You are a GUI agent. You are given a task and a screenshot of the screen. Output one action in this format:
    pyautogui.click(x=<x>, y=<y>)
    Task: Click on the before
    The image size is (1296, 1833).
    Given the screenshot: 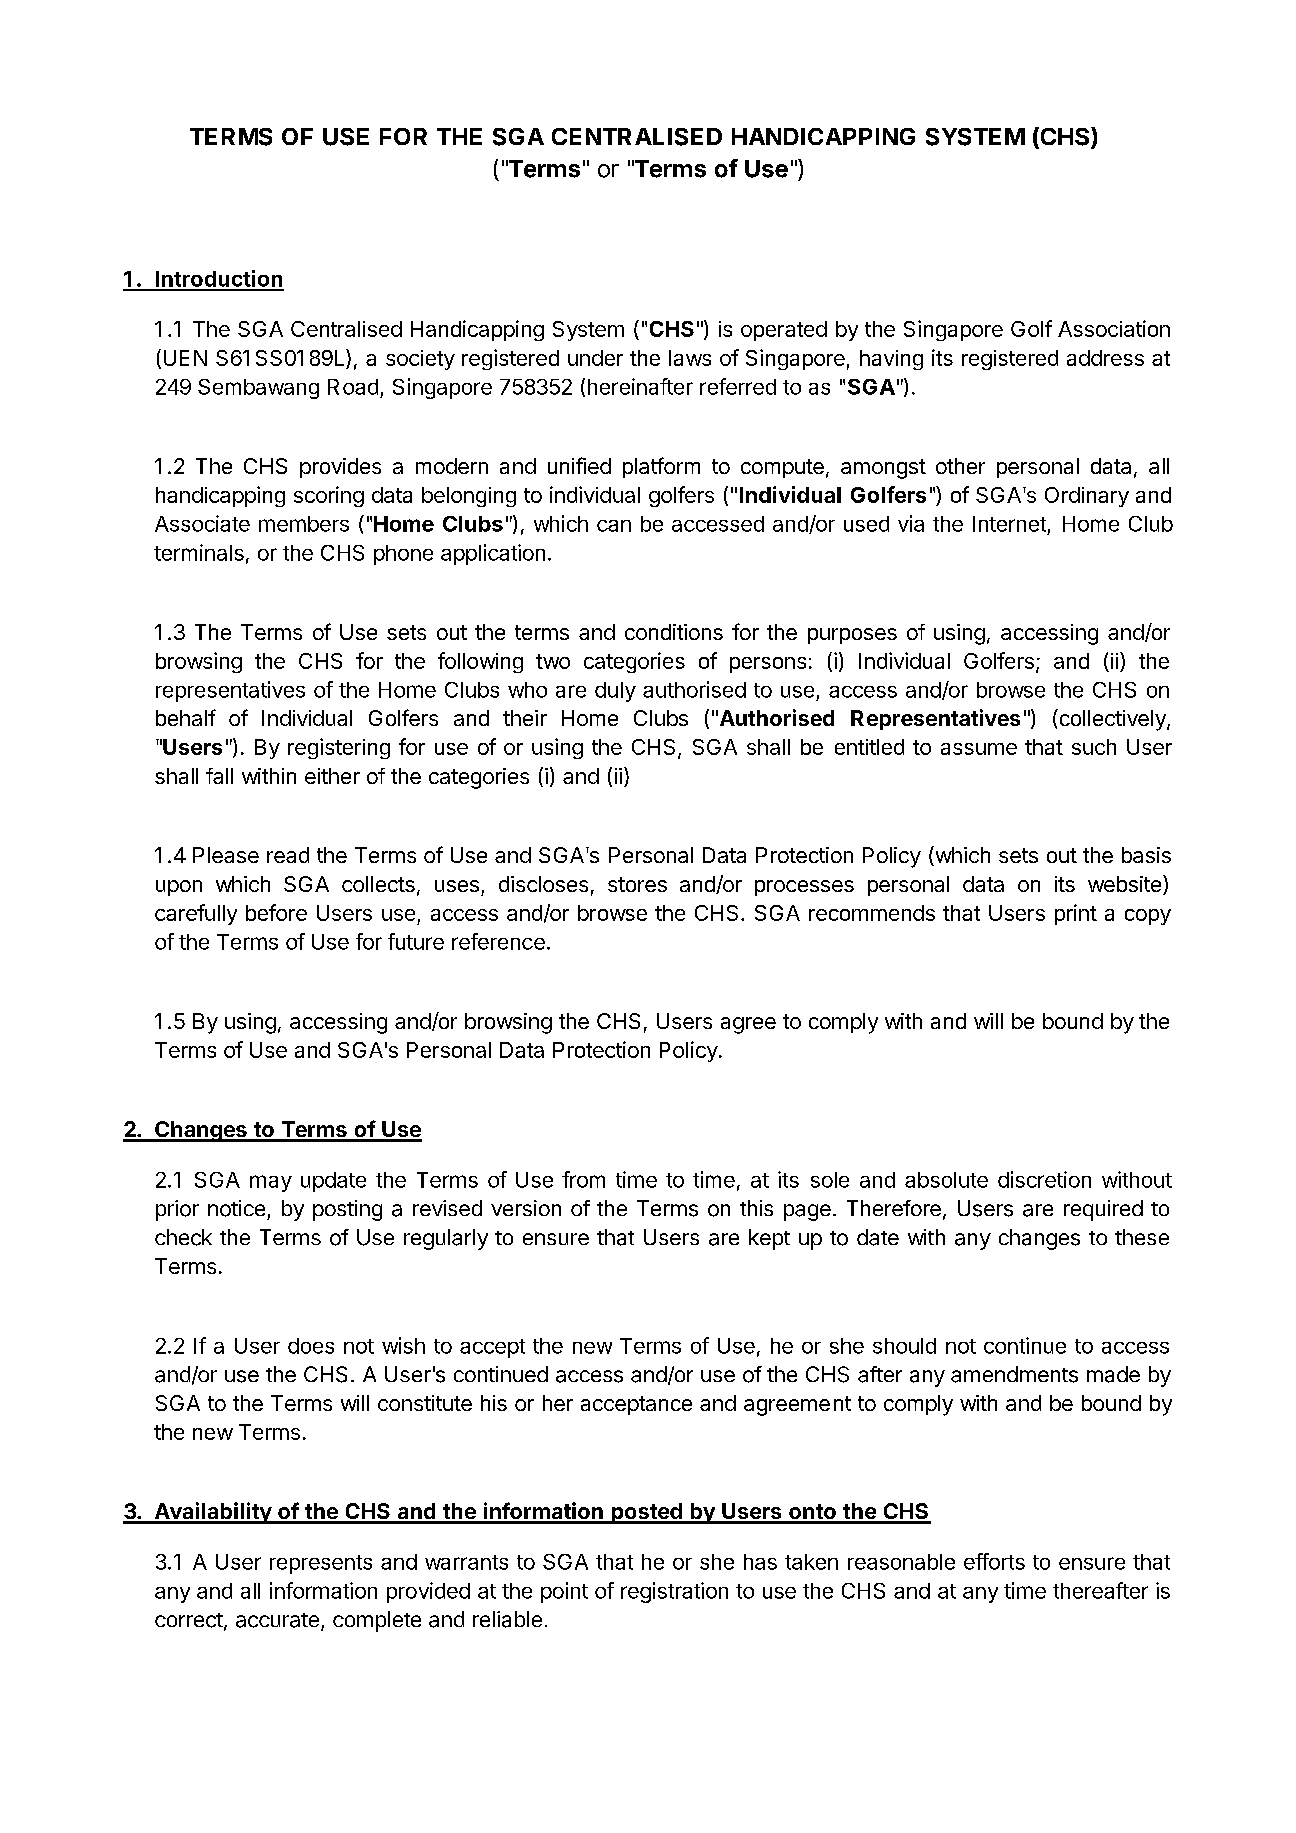 What is the action you would take?
    pyautogui.click(x=276, y=912)
